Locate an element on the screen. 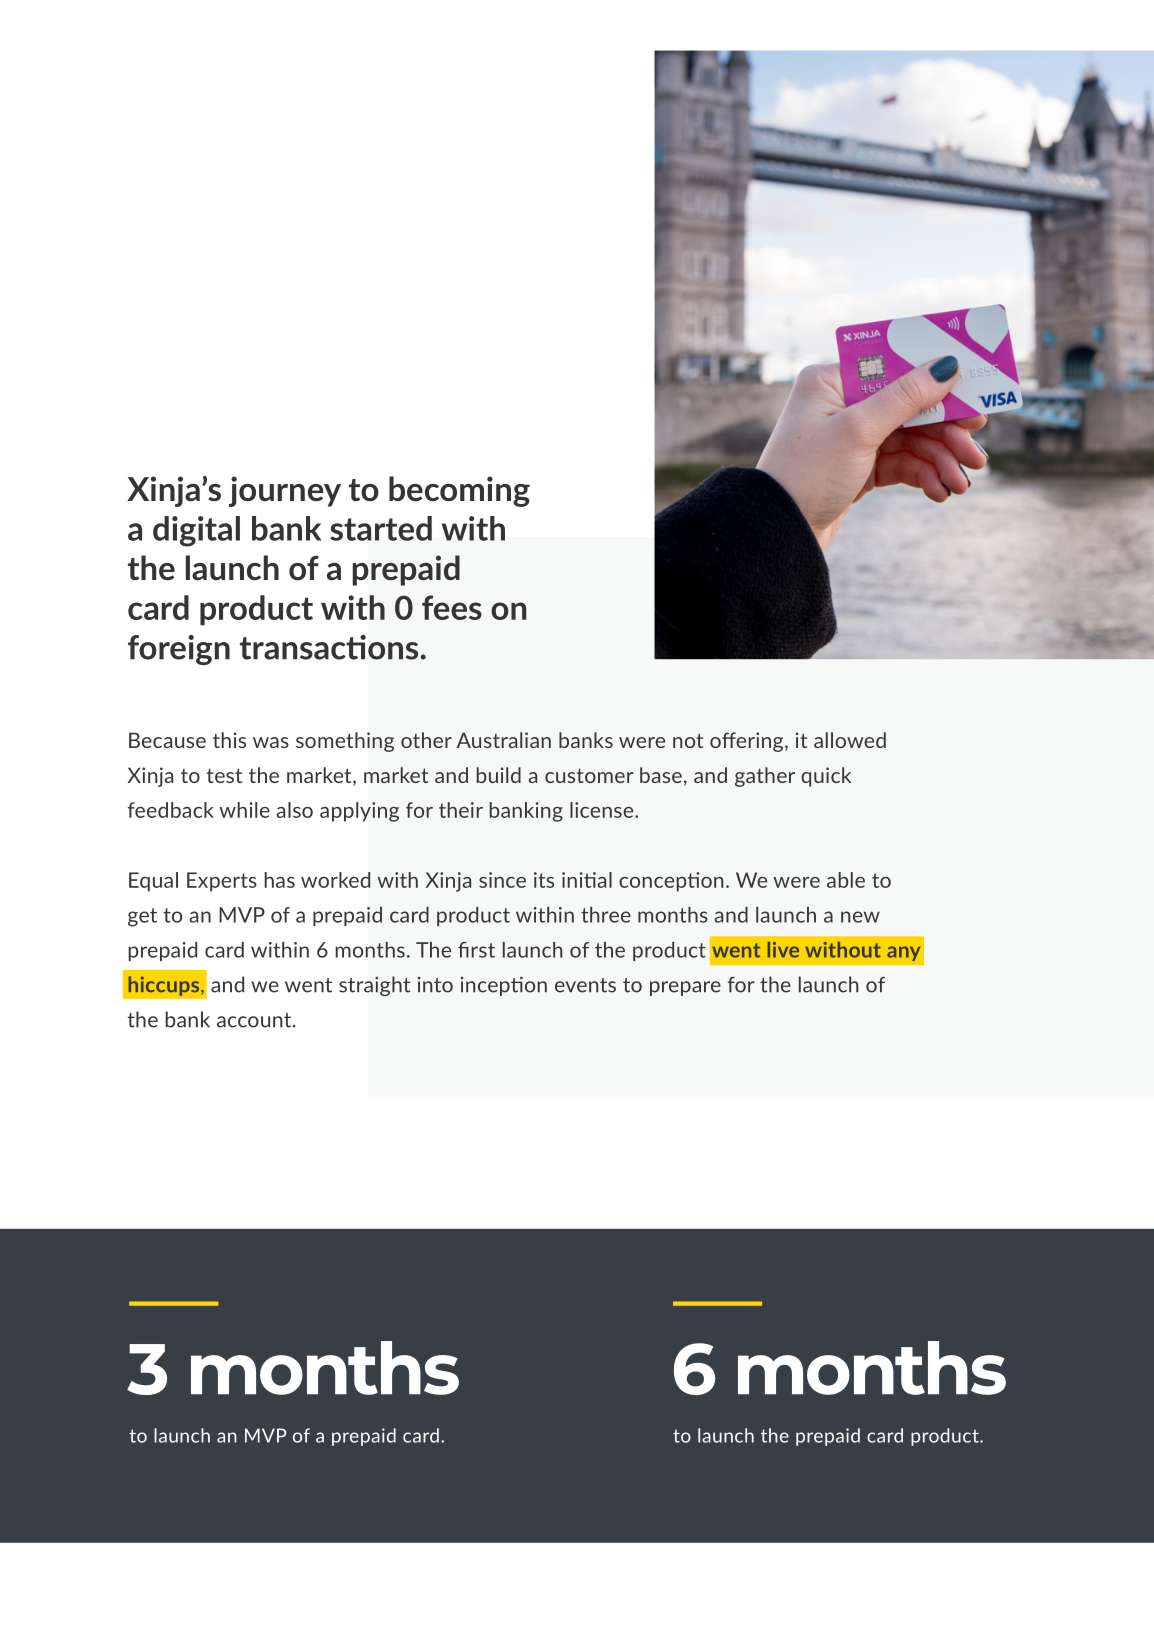 This screenshot has height=1632, width=1154. allowed is located at coordinates (850, 740).
